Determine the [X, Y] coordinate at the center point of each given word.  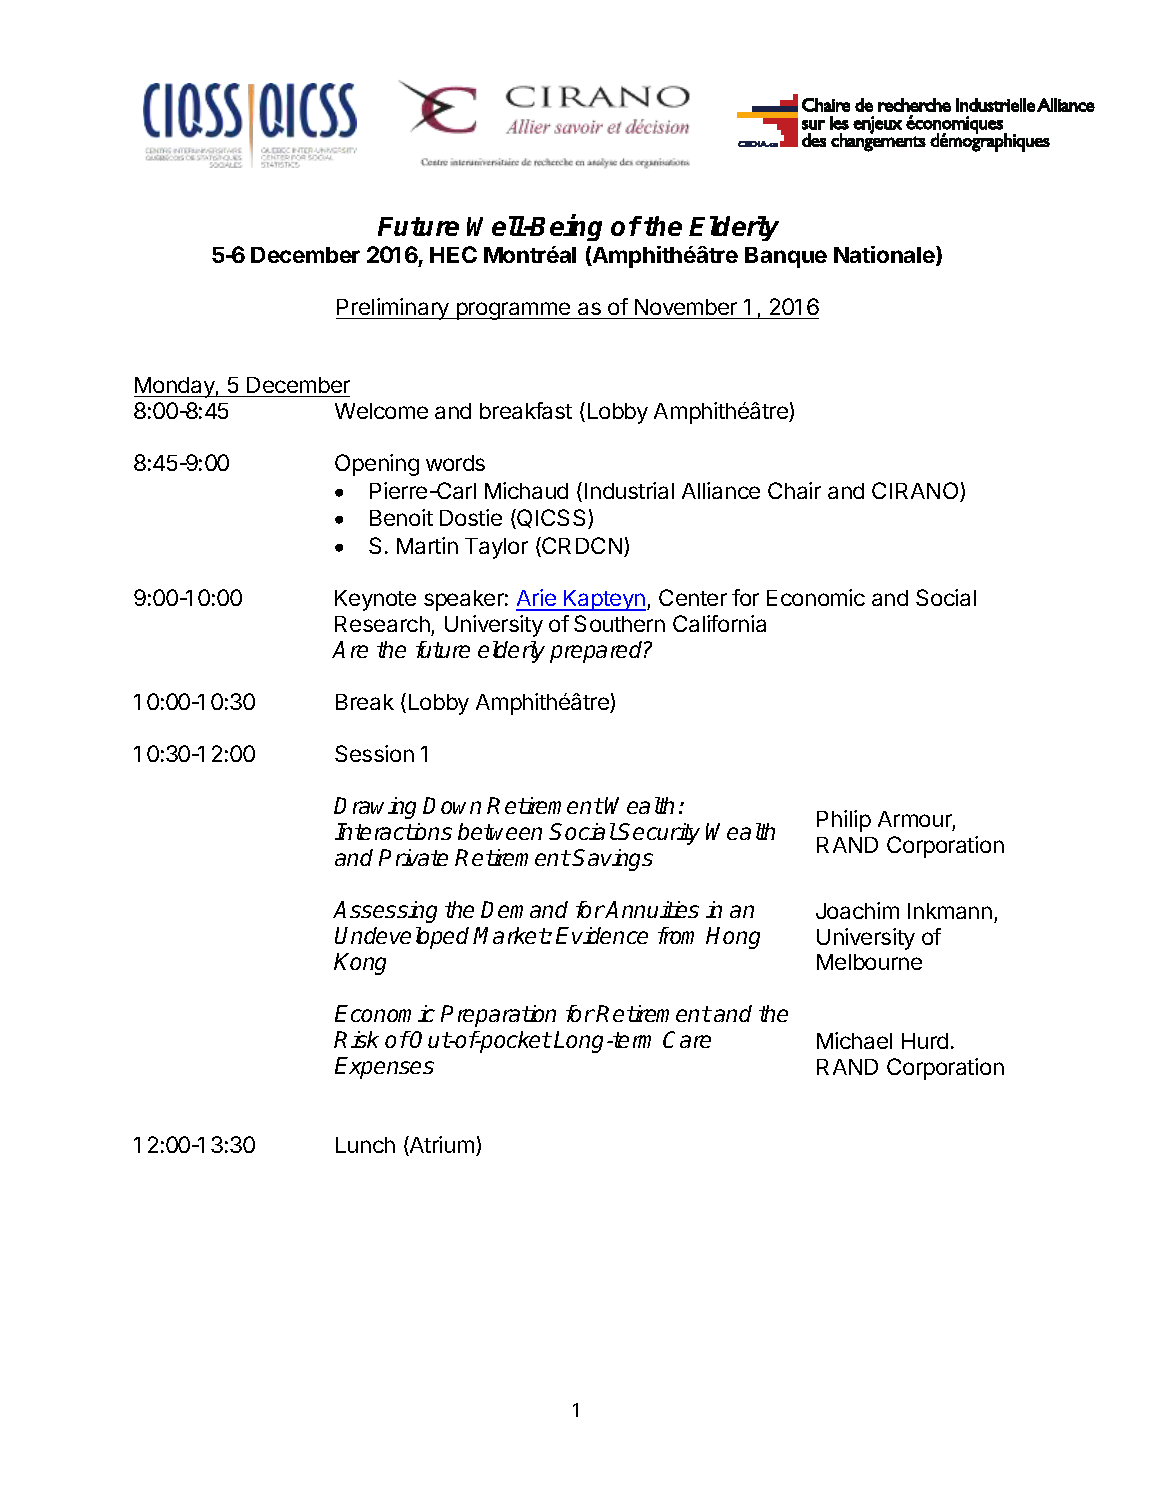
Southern [619, 623]
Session [374, 753]
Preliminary [393, 309]
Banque [786, 257]
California [719, 623]
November [686, 307]
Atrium [441, 1146]
